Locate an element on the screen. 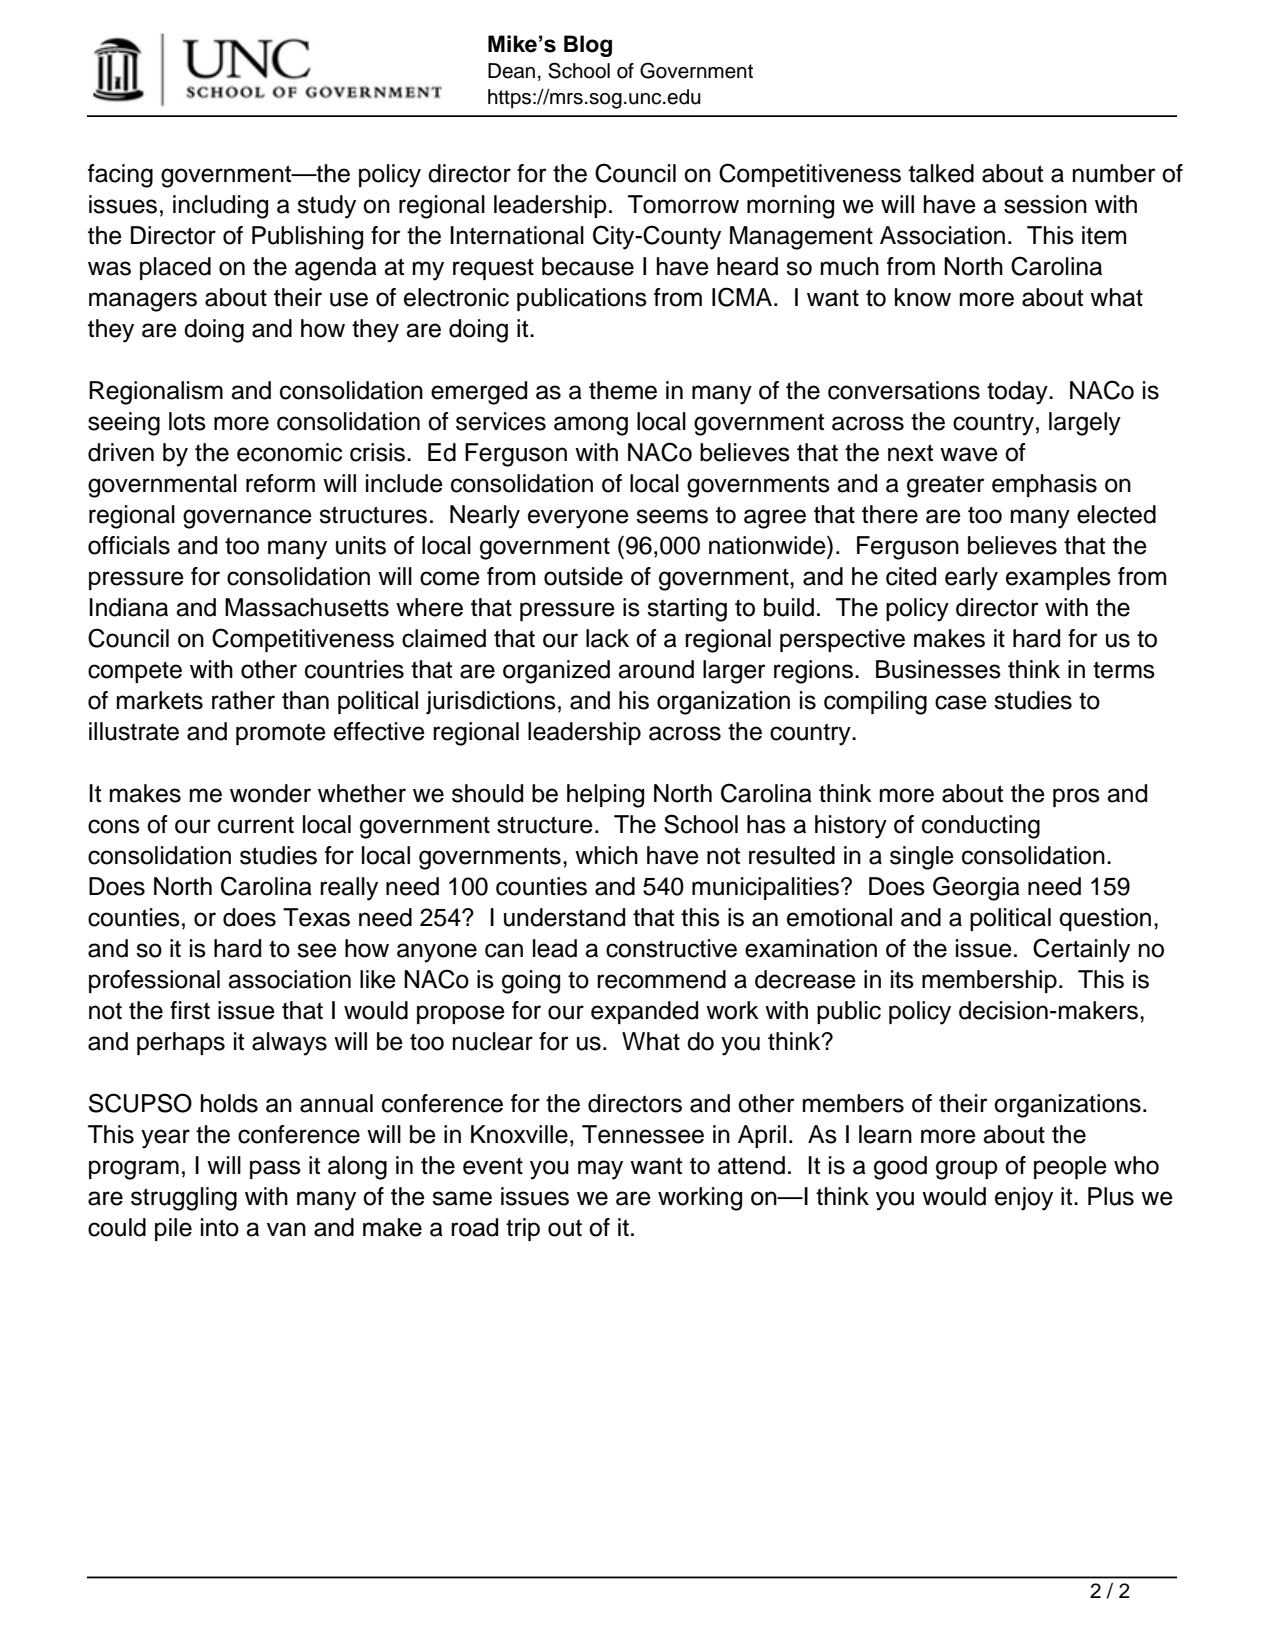 The width and height of the screenshot is (1264, 1636). facing is located at coordinates (120, 176).
